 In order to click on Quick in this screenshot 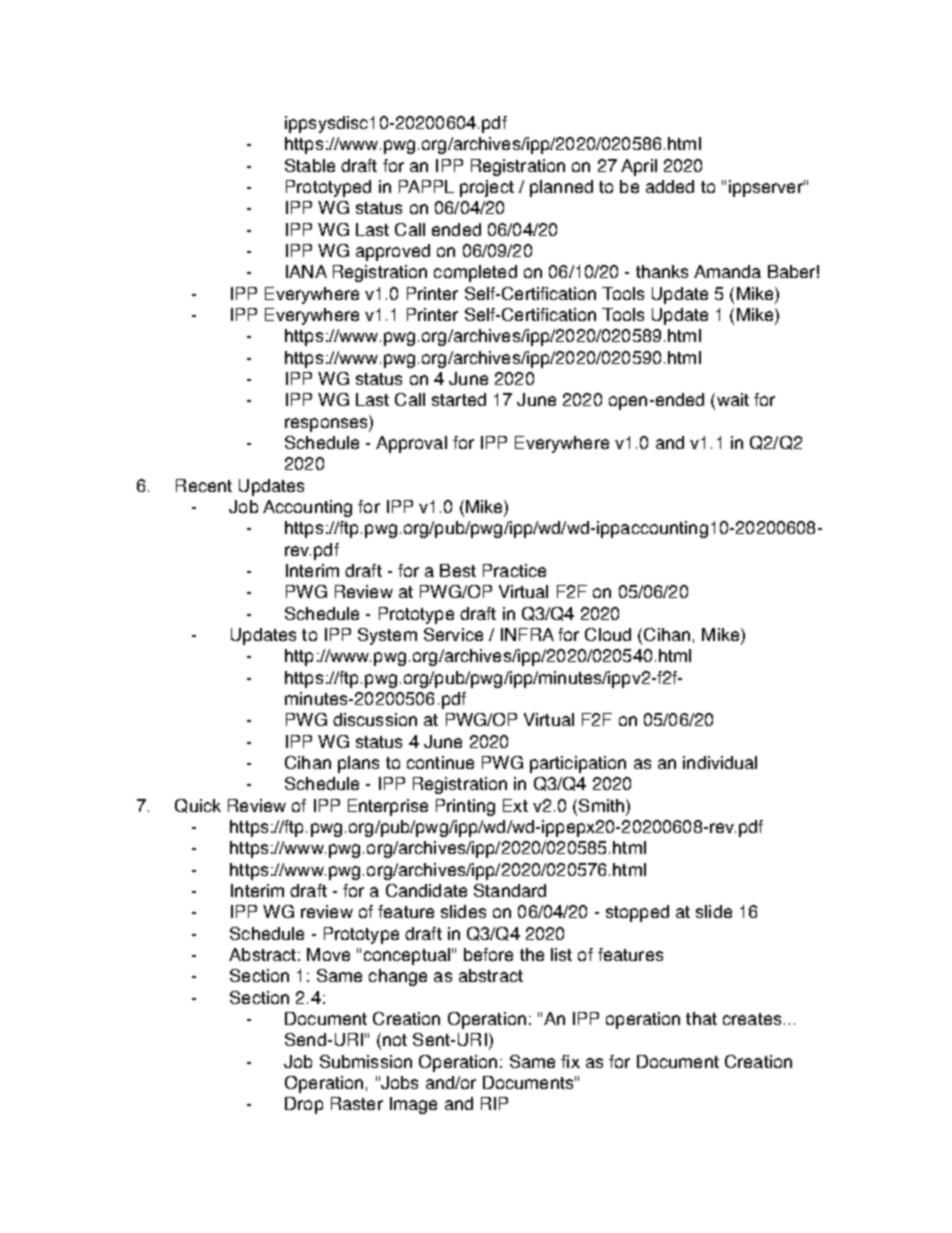, I will do `click(198, 806)`.
